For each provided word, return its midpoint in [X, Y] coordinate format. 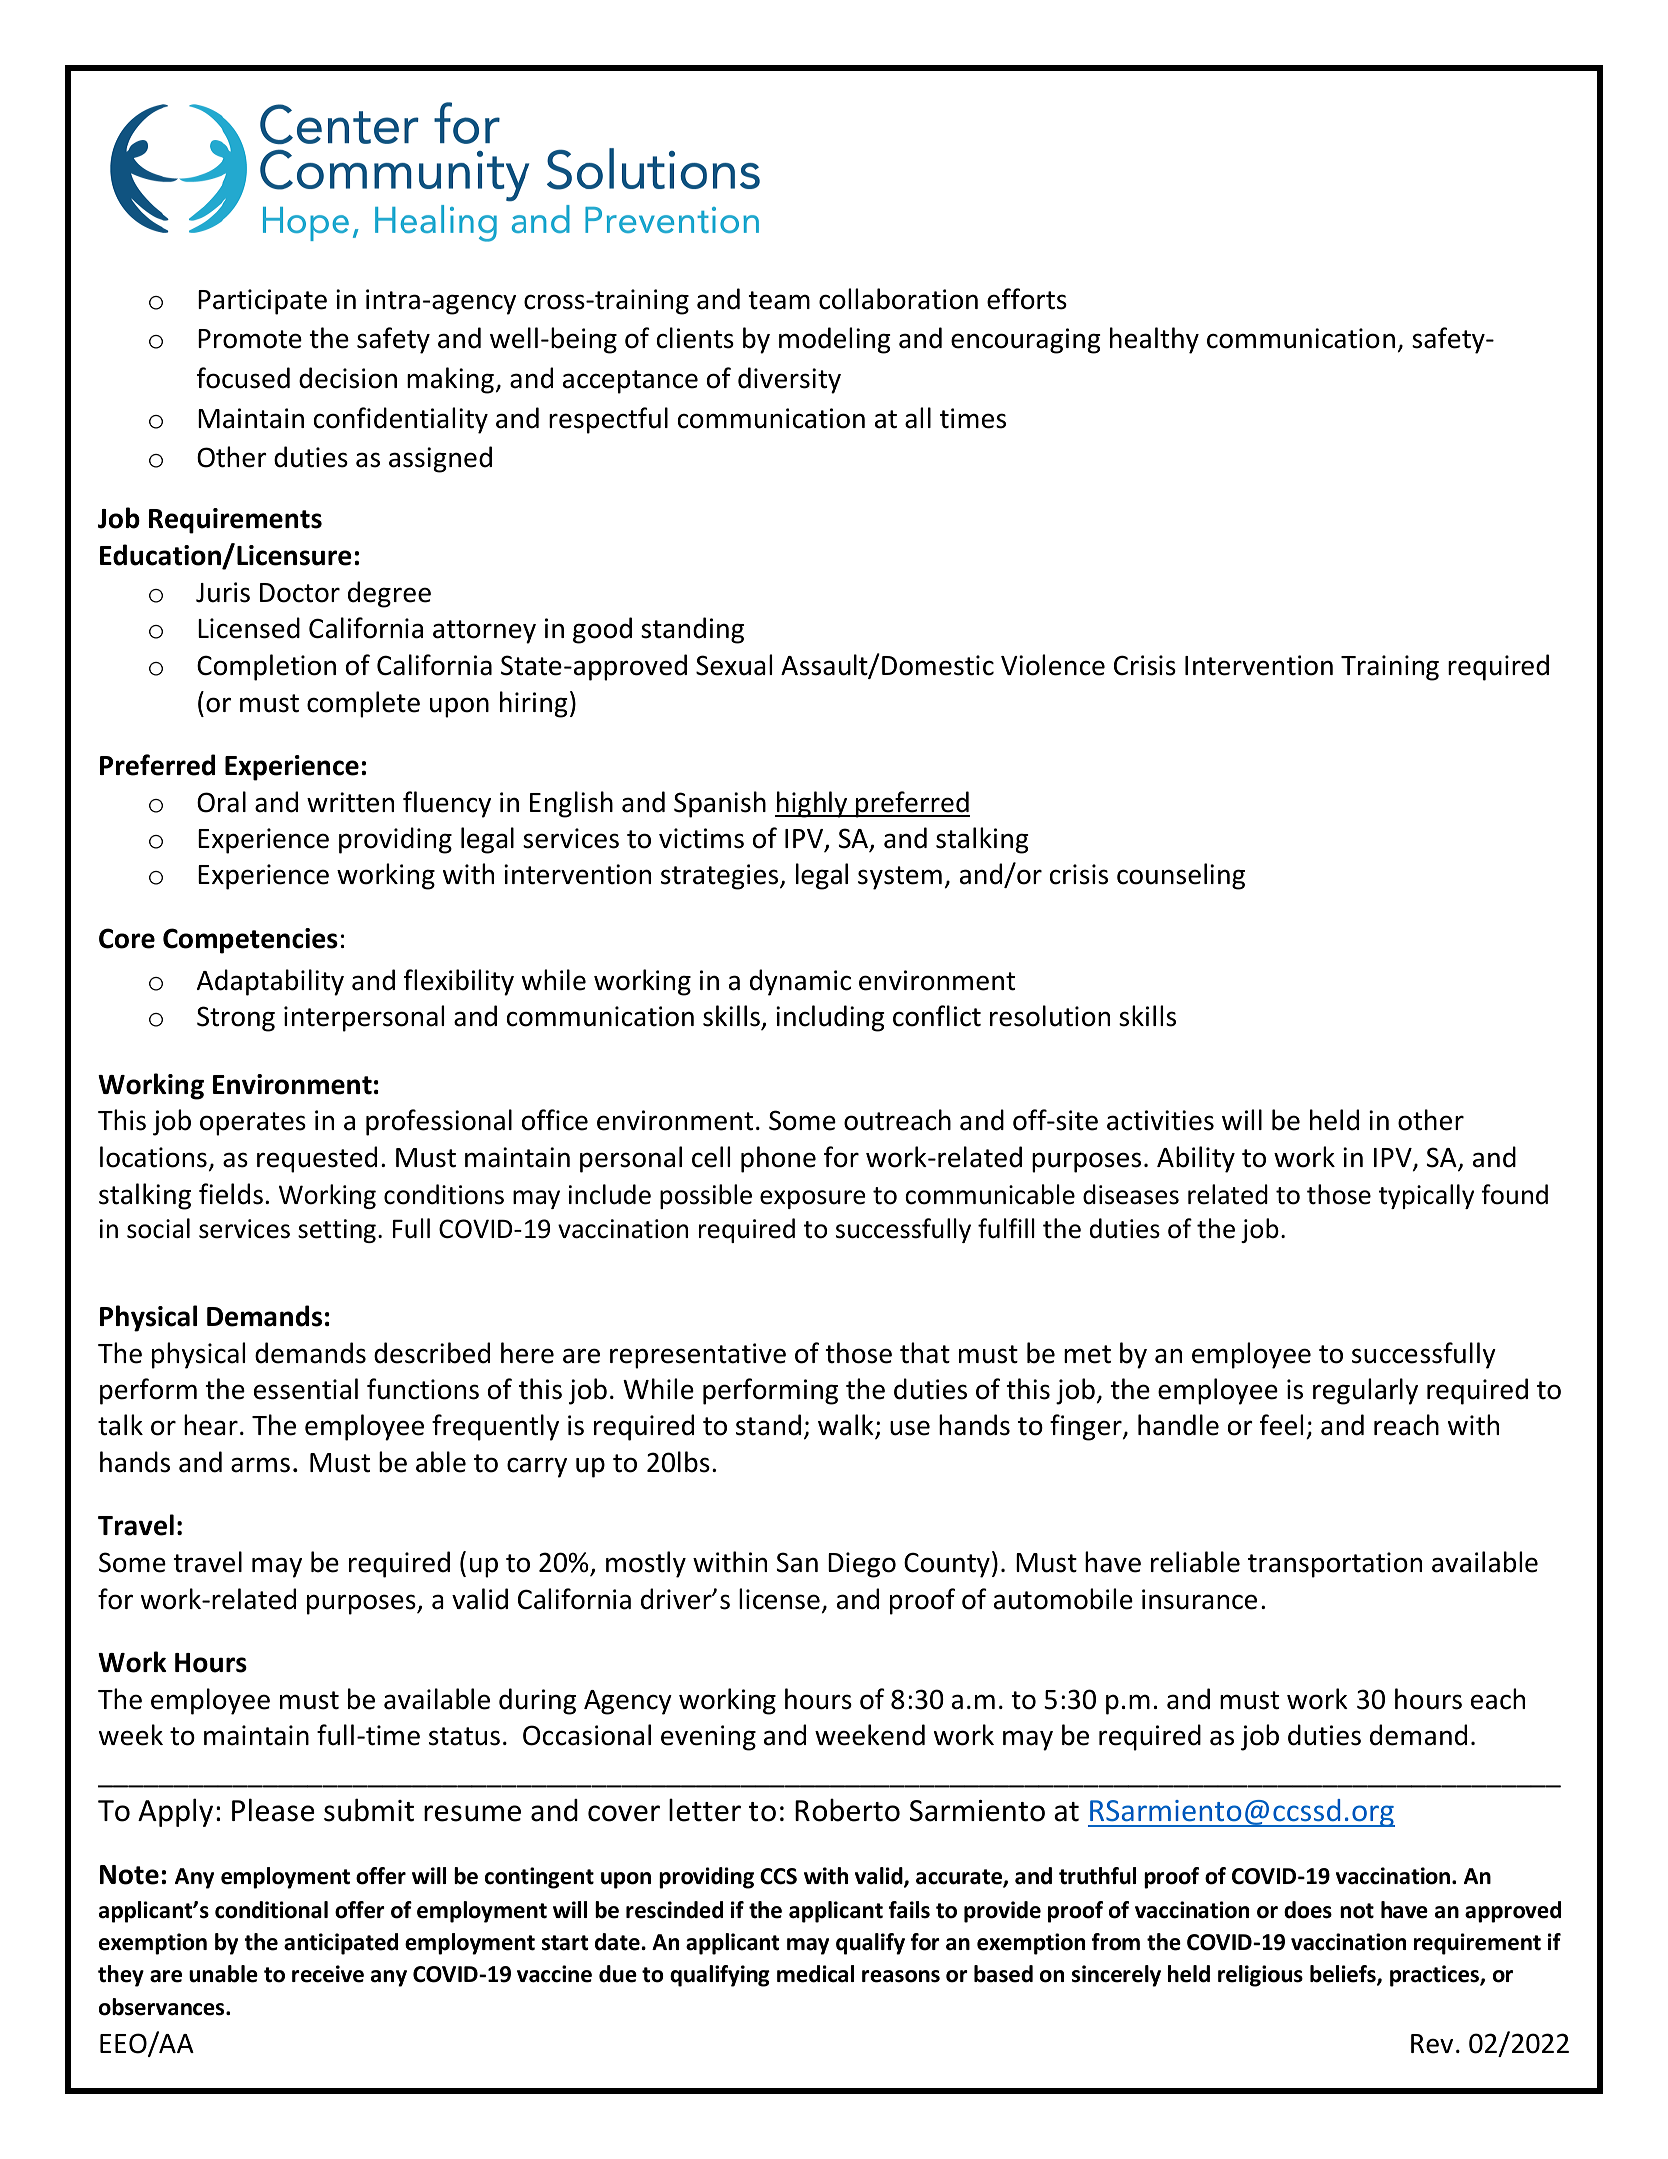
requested [317, 1159]
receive [328, 1974]
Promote [250, 339]
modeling [835, 340]
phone [778, 1159]
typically [1426, 1196]
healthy [1154, 340]
